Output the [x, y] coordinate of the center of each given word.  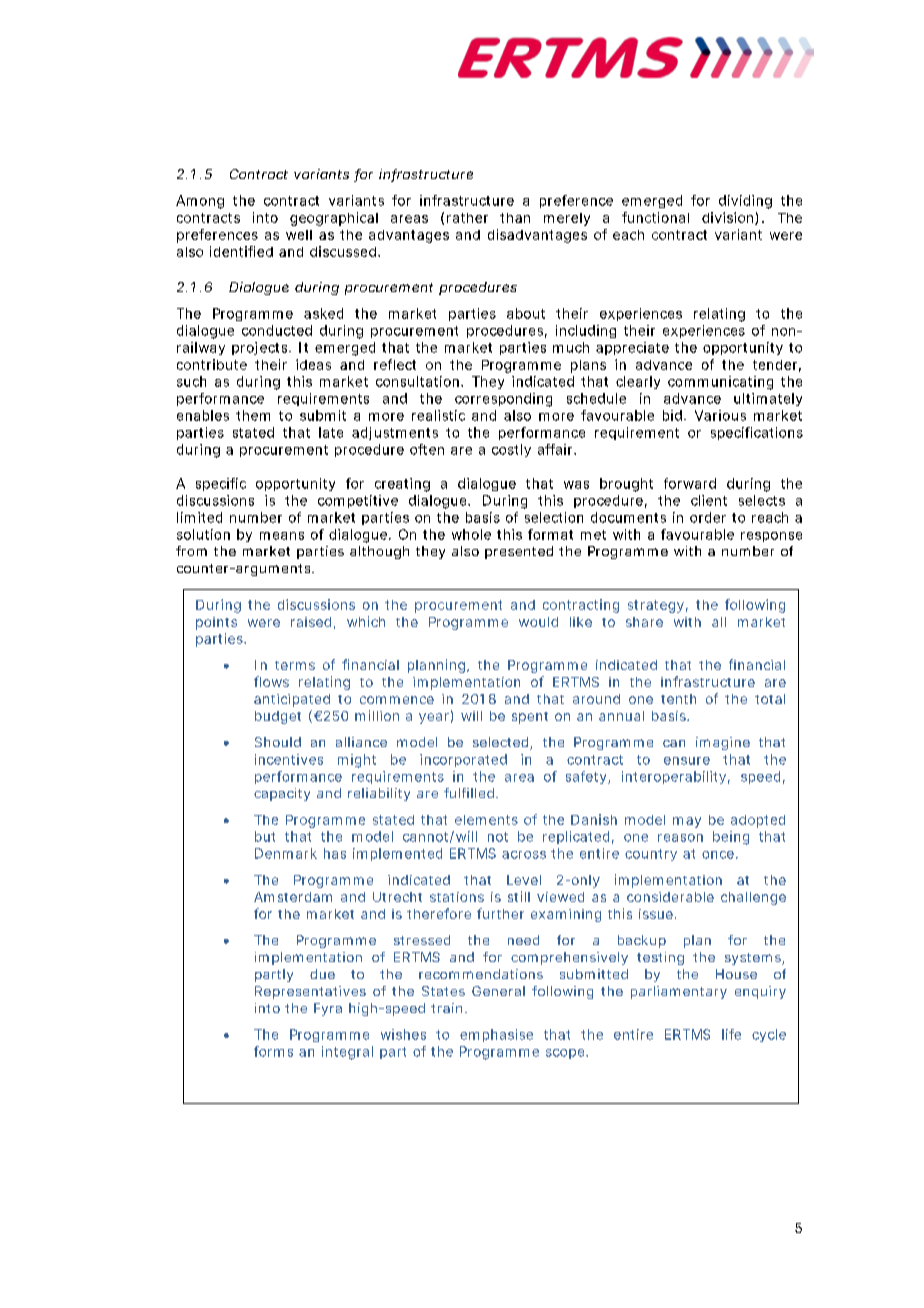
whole [471, 534]
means [282, 536]
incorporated [463, 760]
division [729, 218]
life [731, 1034]
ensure [687, 761]
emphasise [496, 1035]
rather [467, 218]
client [709, 500]
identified [241, 251]
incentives [289, 759]
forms [273, 1051]
